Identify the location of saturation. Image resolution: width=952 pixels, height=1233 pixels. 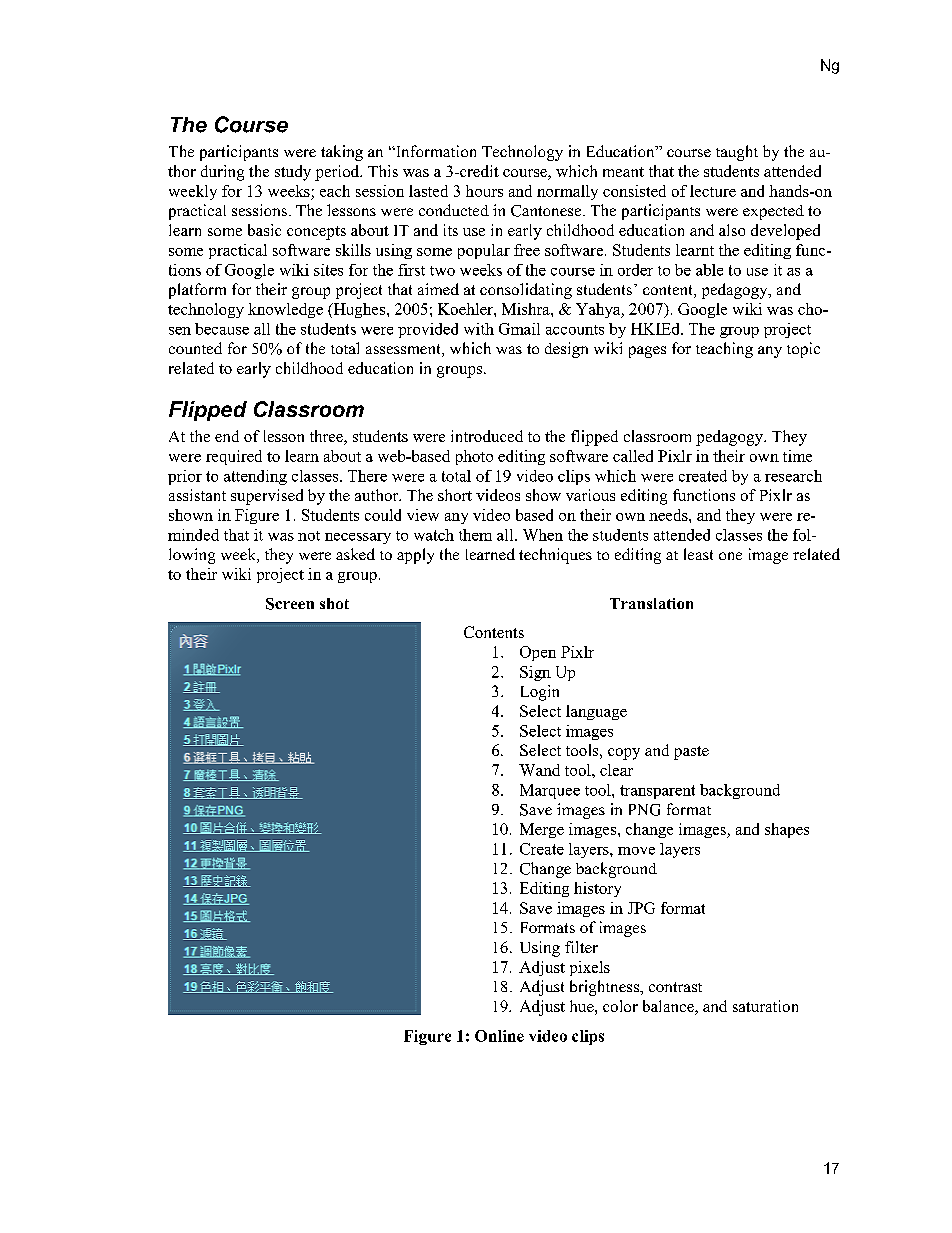
(765, 1006).
